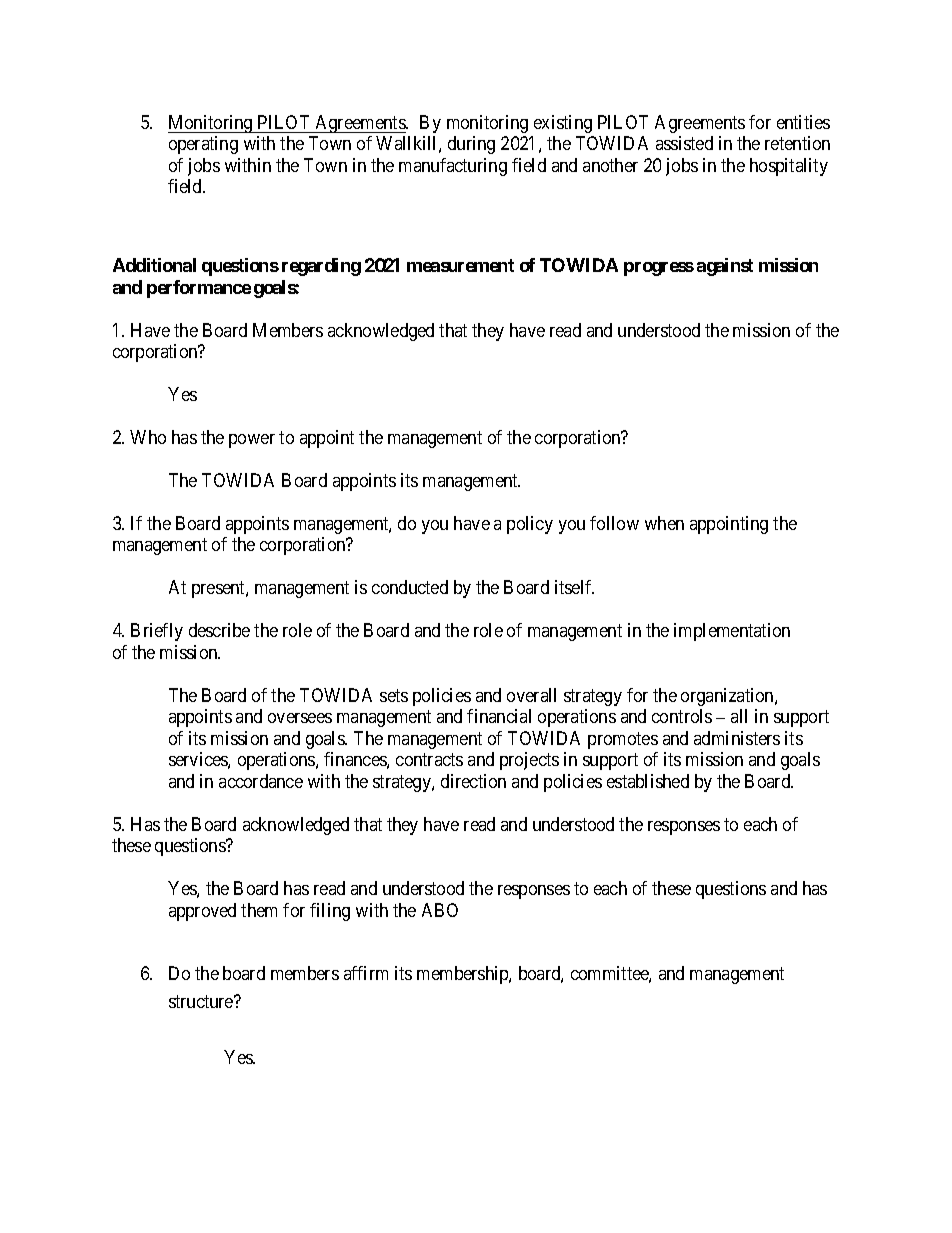  What do you see at coordinates (664, 523) in the page?
I see `when` at bounding box center [664, 523].
